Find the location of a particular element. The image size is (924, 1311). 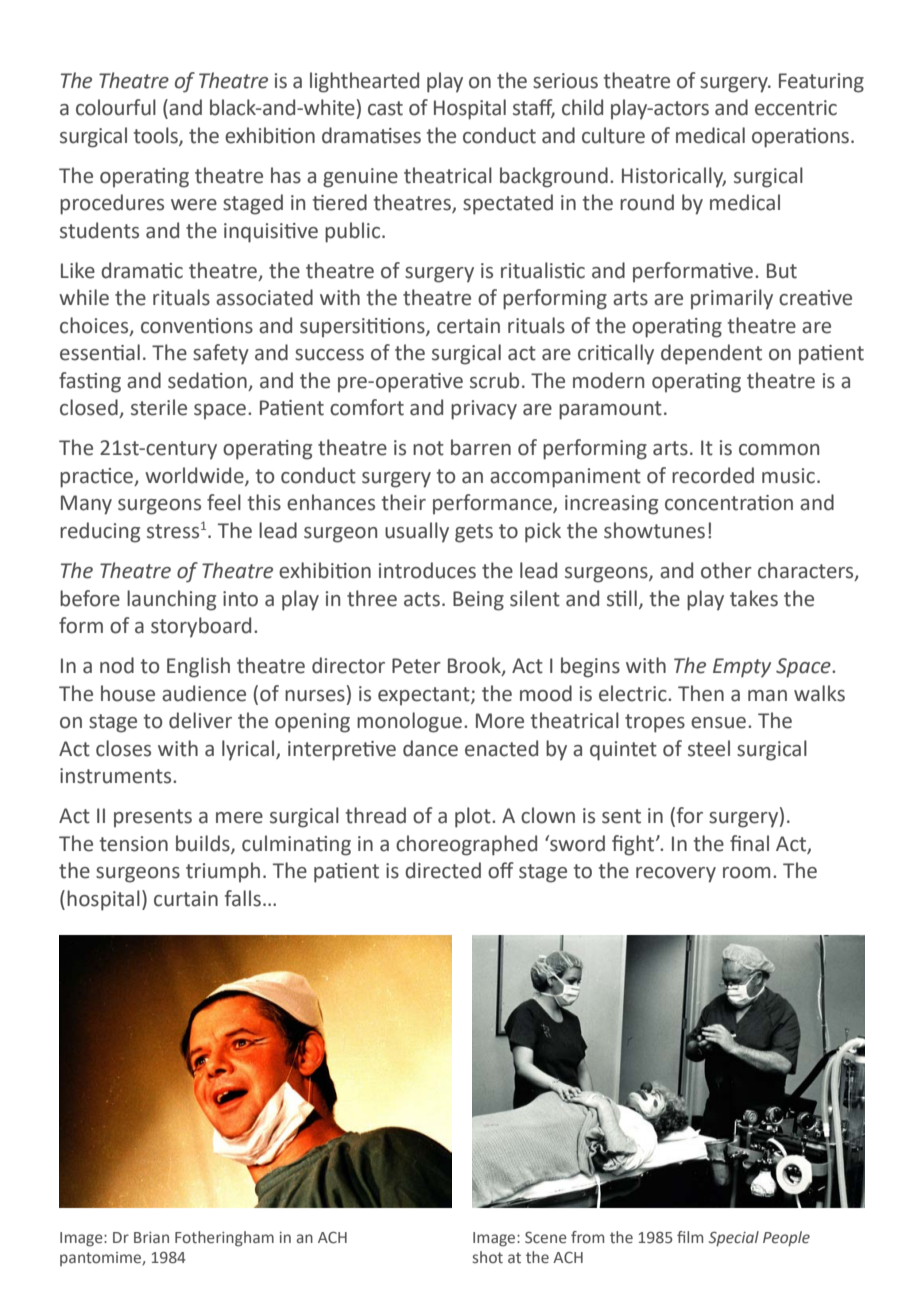

room is located at coordinates (746, 873).
